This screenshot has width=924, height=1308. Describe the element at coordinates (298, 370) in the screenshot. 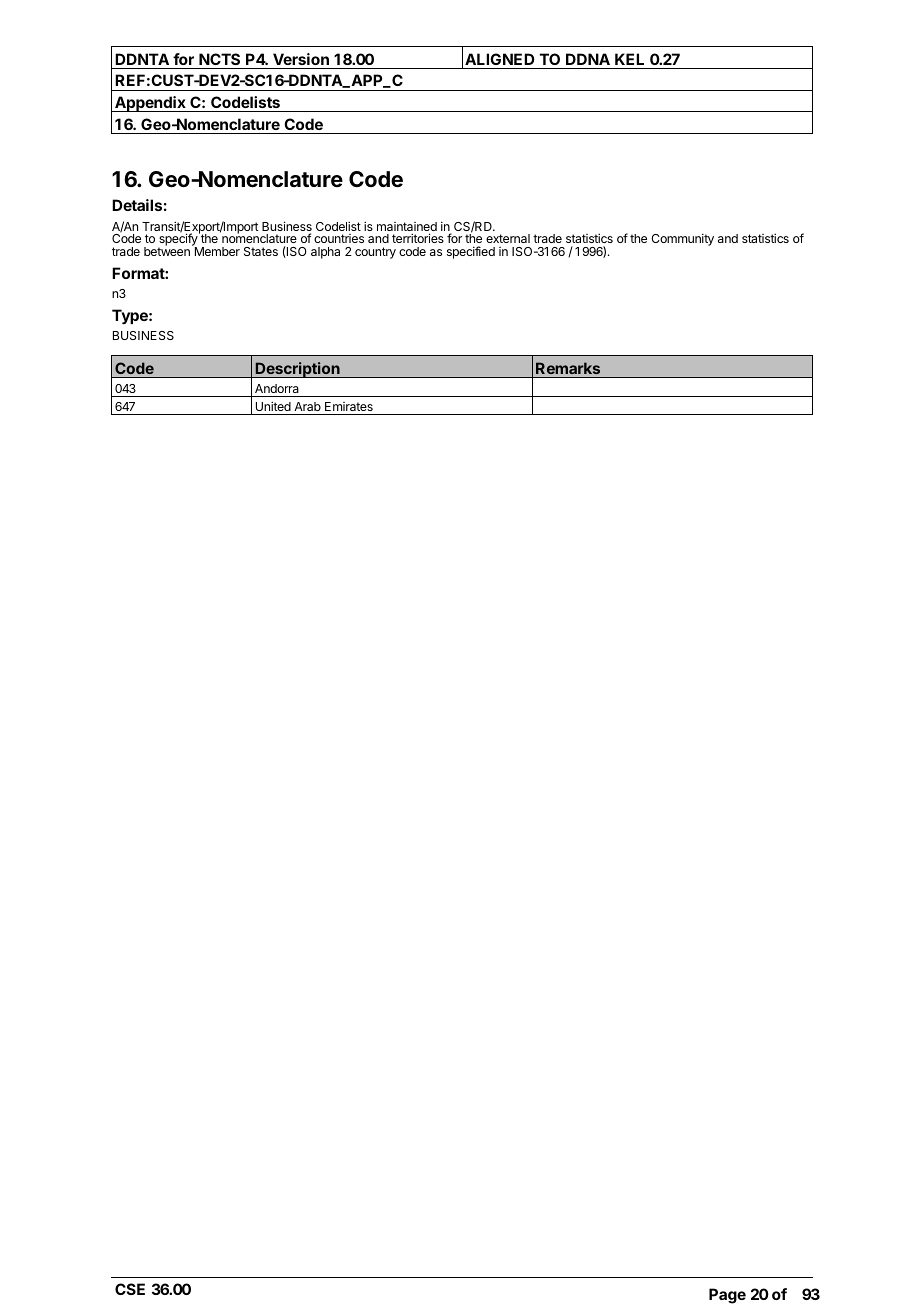

I see `Description` at that location.
